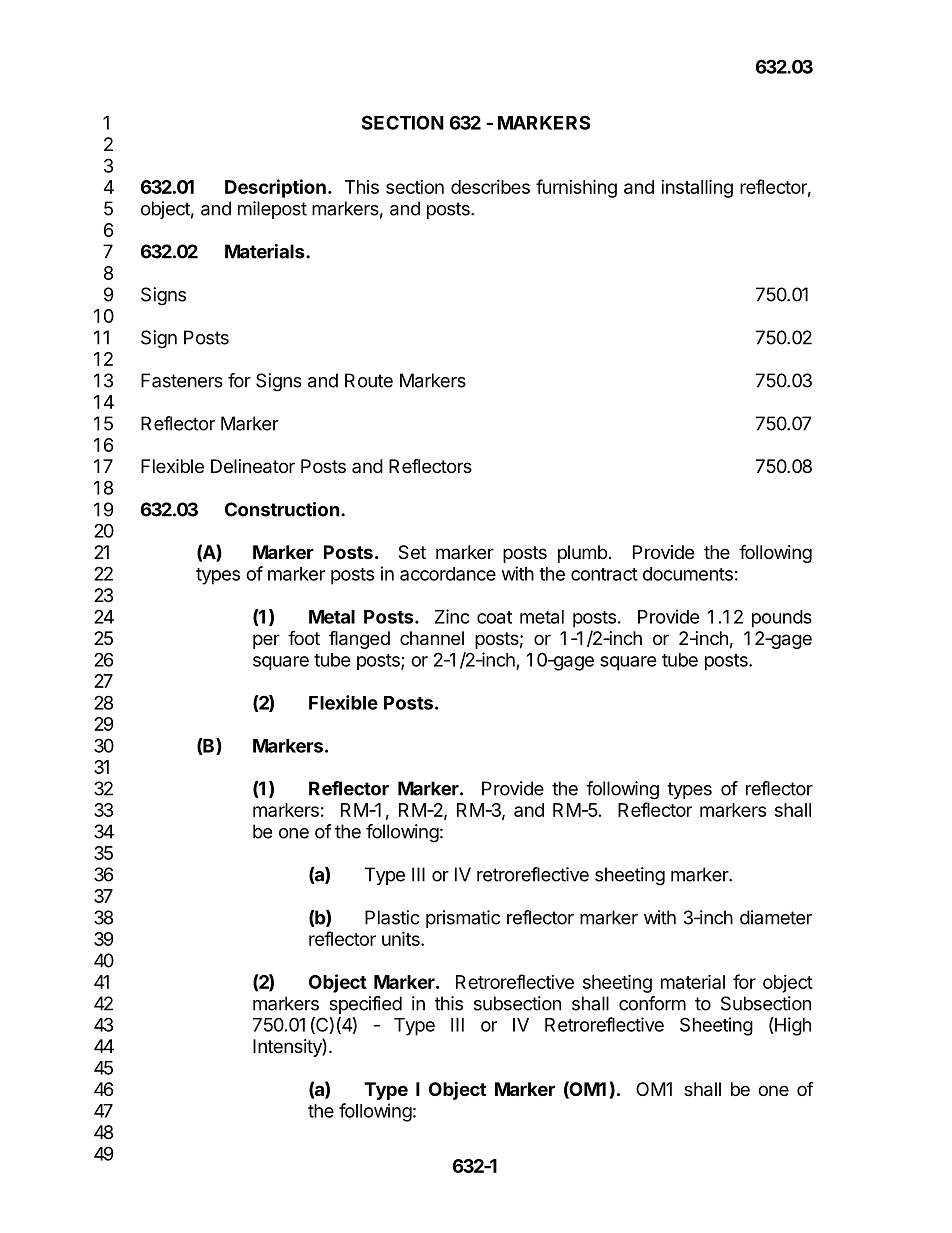 The image size is (952, 1233). Describe the element at coordinates (782, 619) in the screenshot. I see `pounds` at that location.
